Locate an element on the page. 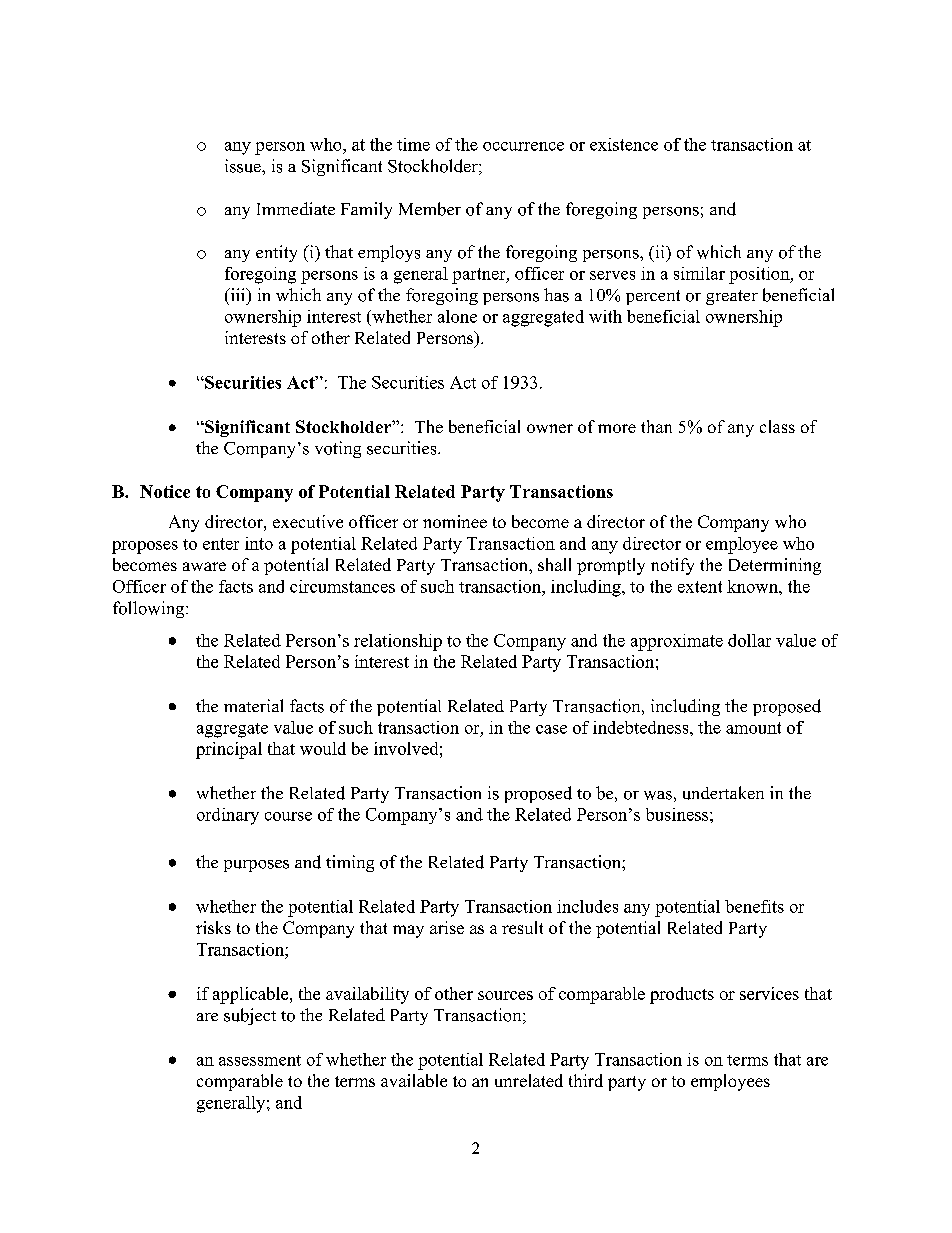 The width and height of the image is (952, 1233). aware is located at coordinates (204, 566).
